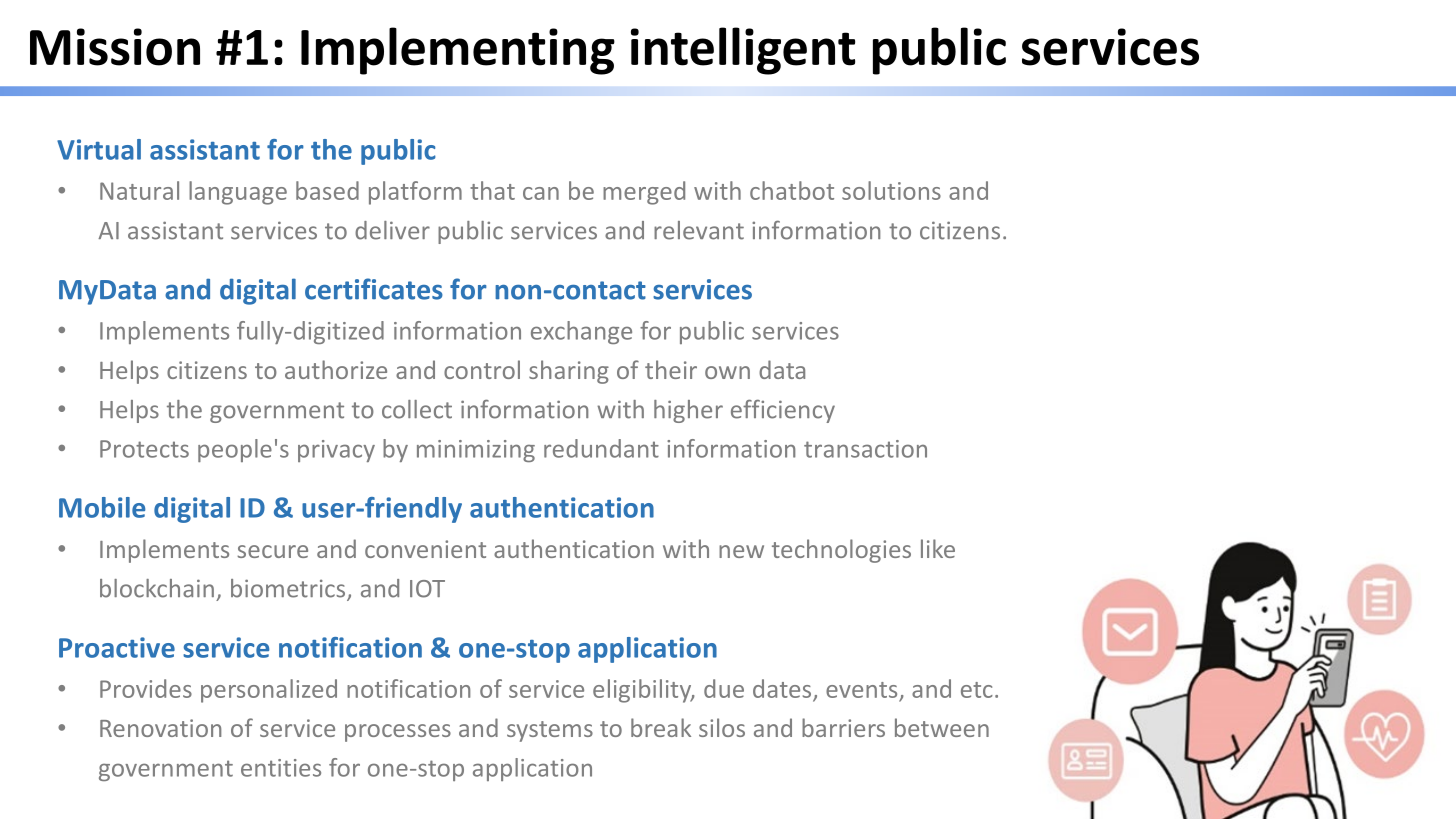  Describe the element at coordinates (841, 551) in the screenshot. I see `technologies` at that location.
